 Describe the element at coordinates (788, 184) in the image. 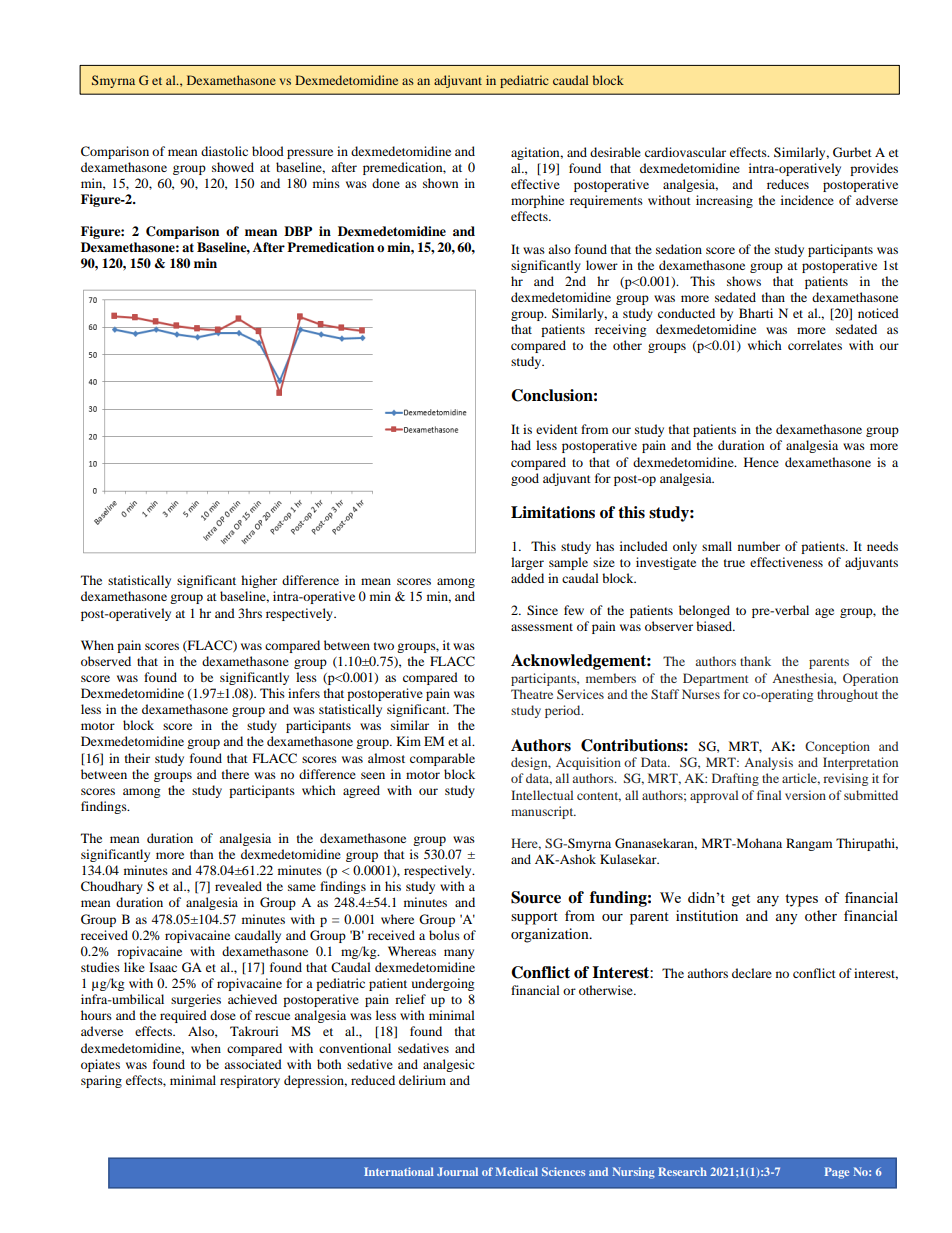

I see `reduces` at that location.
